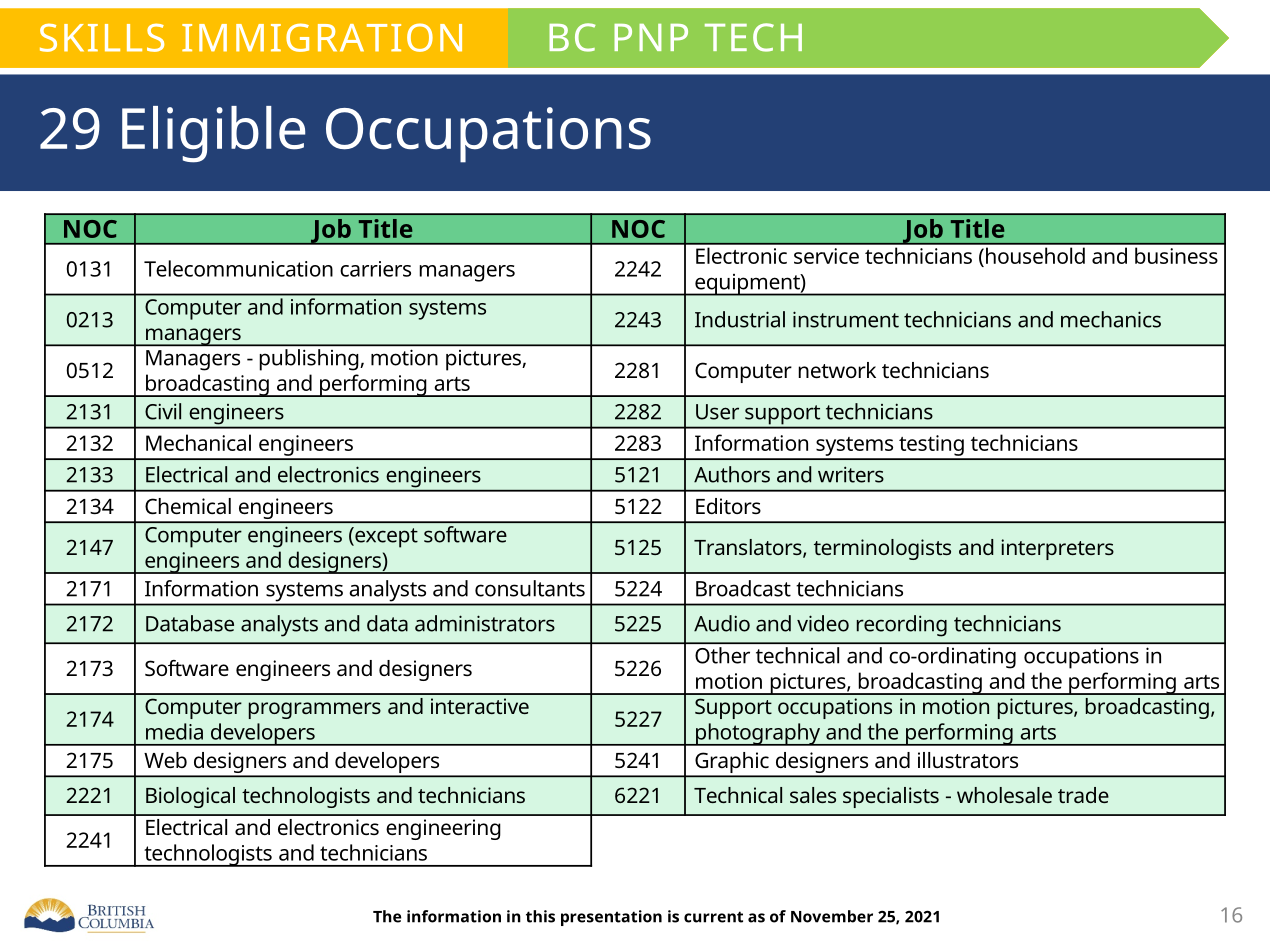 This screenshot has width=1270, height=952. What do you see at coordinates (902, 626) in the screenshot?
I see `recording` at bounding box center [902, 626].
